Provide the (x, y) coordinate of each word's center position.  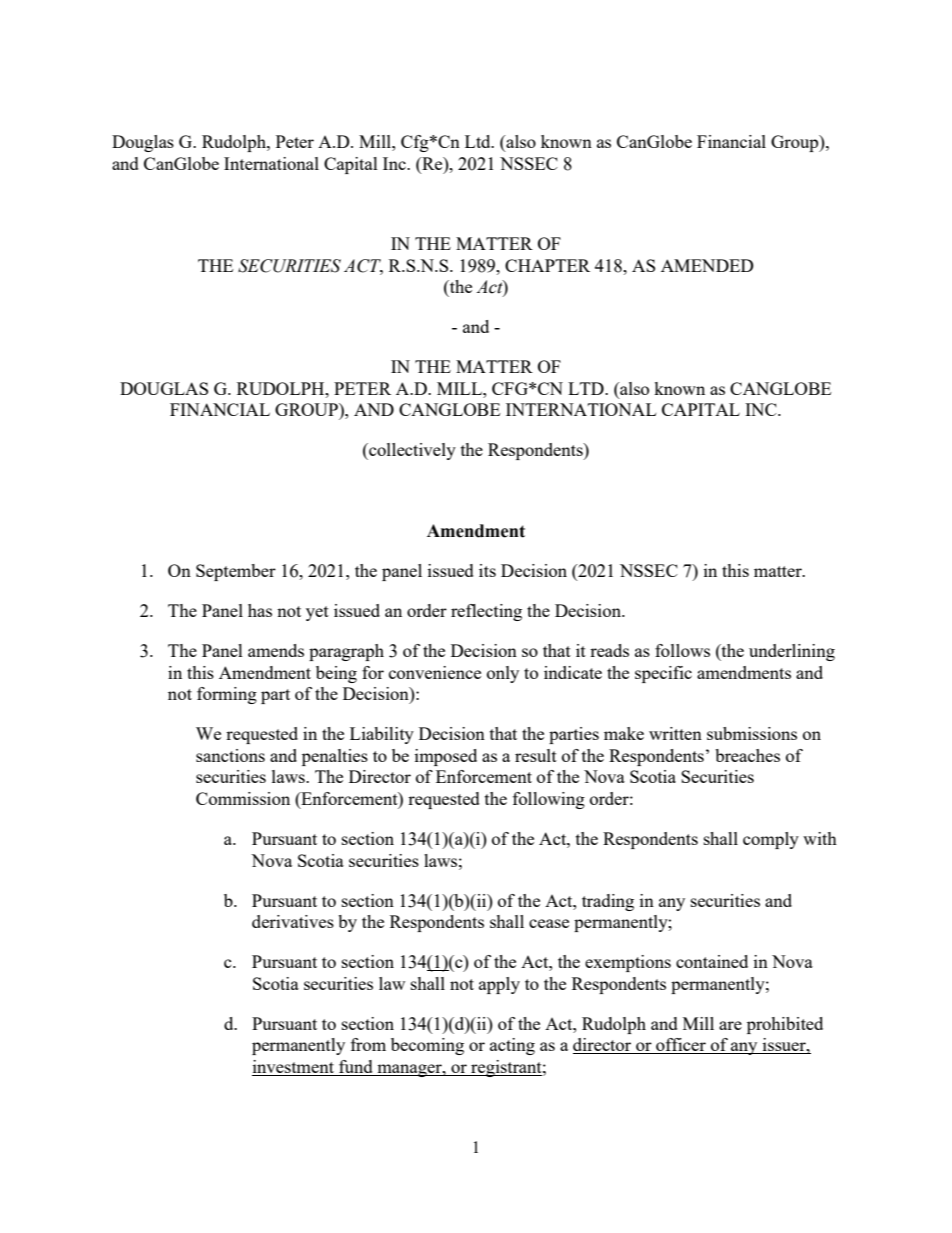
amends (276, 650)
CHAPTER (547, 265)
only (503, 674)
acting (512, 1046)
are (730, 1025)
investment (294, 1068)
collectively (411, 451)
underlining (792, 652)
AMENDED (707, 265)
